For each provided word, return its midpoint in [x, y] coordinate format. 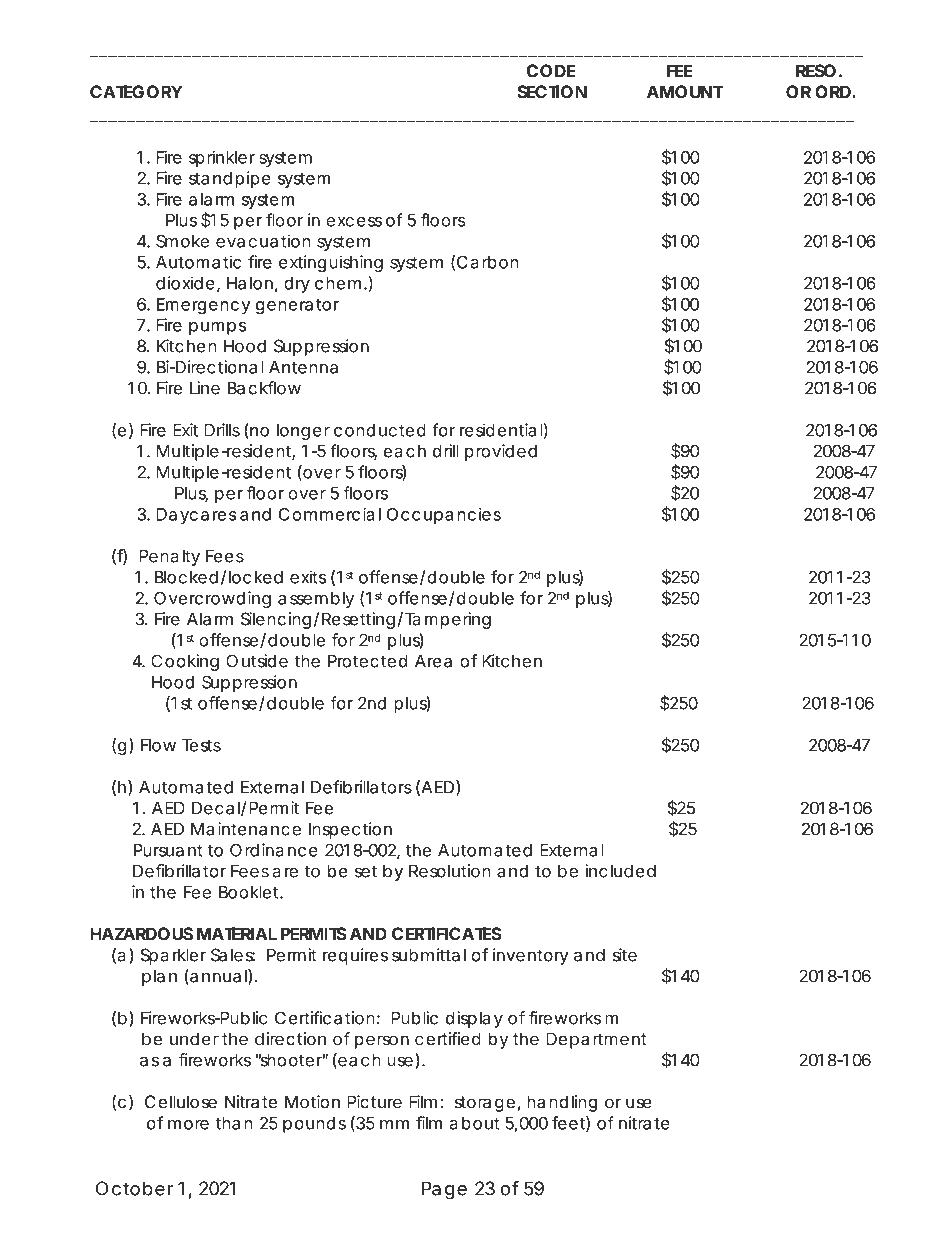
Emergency [203, 306]
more [188, 1125]
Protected [367, 661]
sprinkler [222, 158]
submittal [429, 955]
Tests [201, 745]
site [625, 955]
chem [338, 283]
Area [433, 661]
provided [501, 452]
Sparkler [174, 956]
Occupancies [444, 515]
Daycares [196, 516]
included [620, 871]
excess [354, 222]
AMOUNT [685, 92]
